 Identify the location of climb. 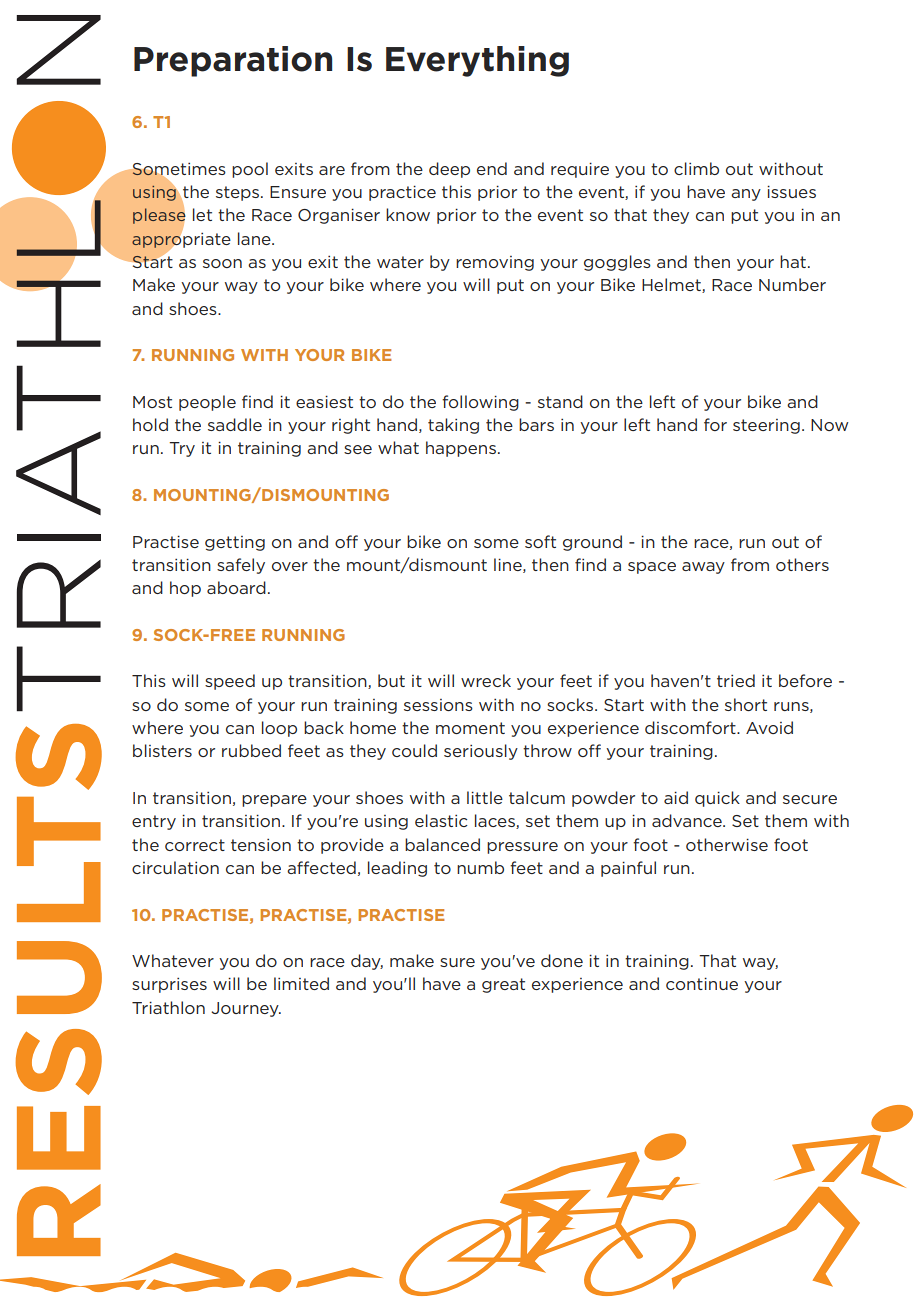
(696, 168).
